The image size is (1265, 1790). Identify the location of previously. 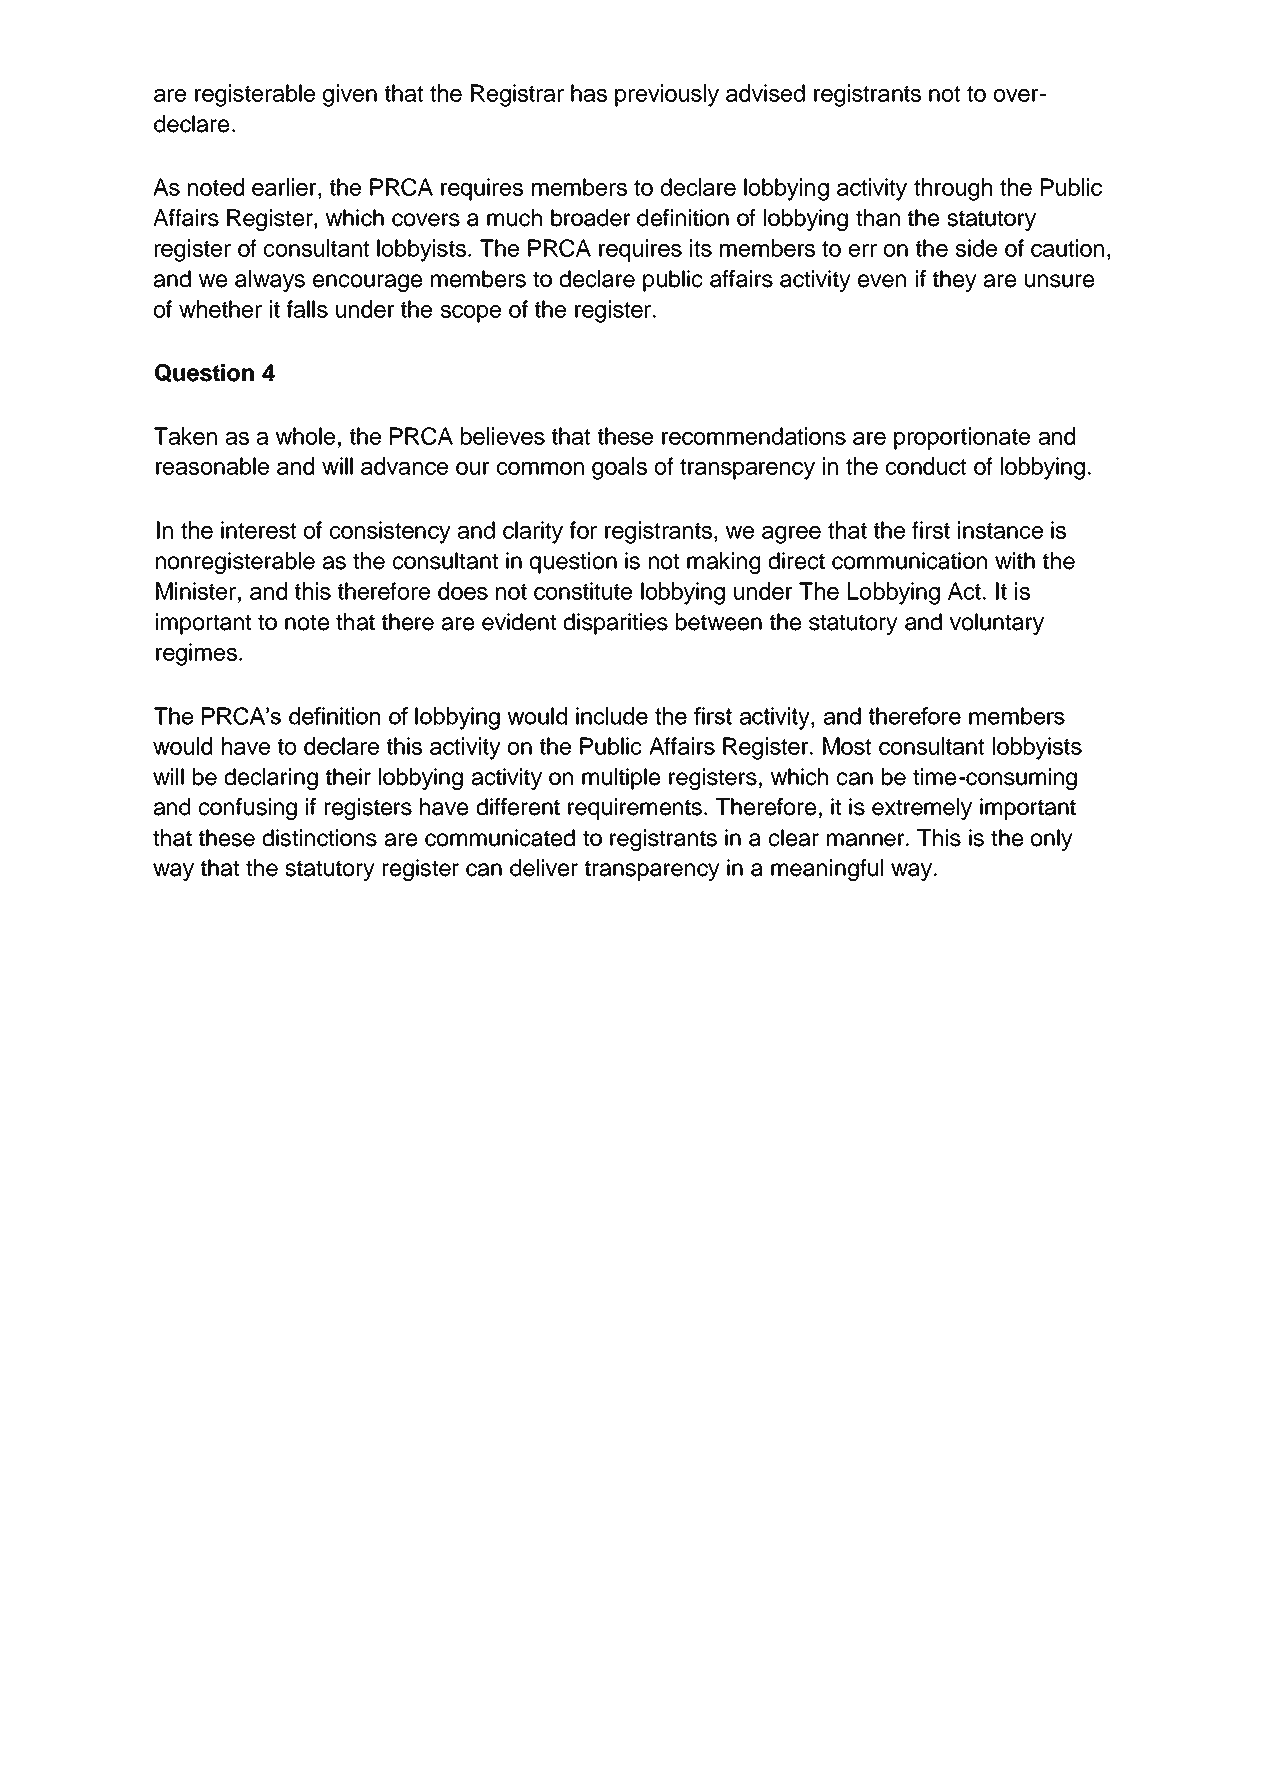
(667, 95).
